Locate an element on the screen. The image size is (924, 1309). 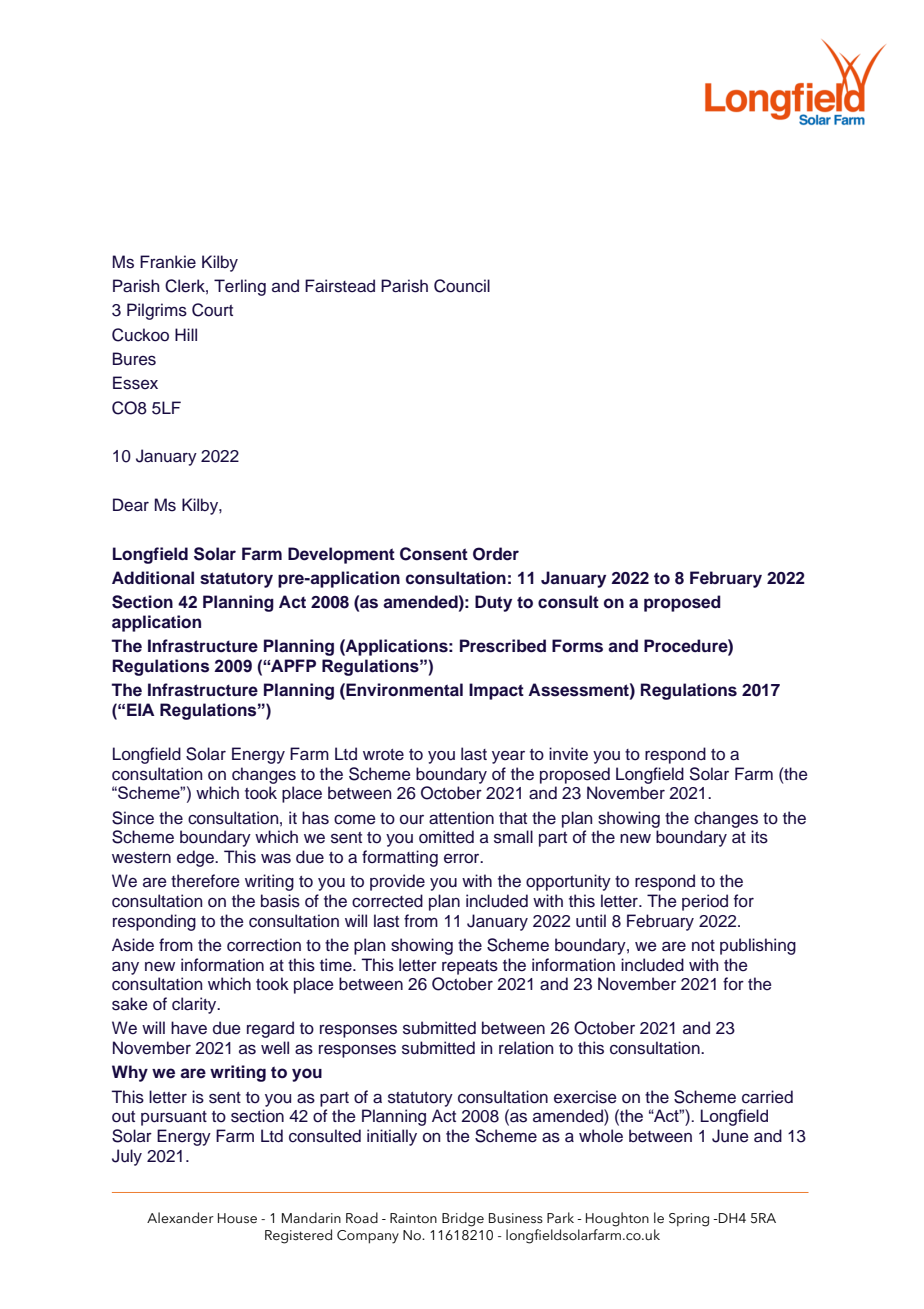
Council is located at coordinates (462, 286).
